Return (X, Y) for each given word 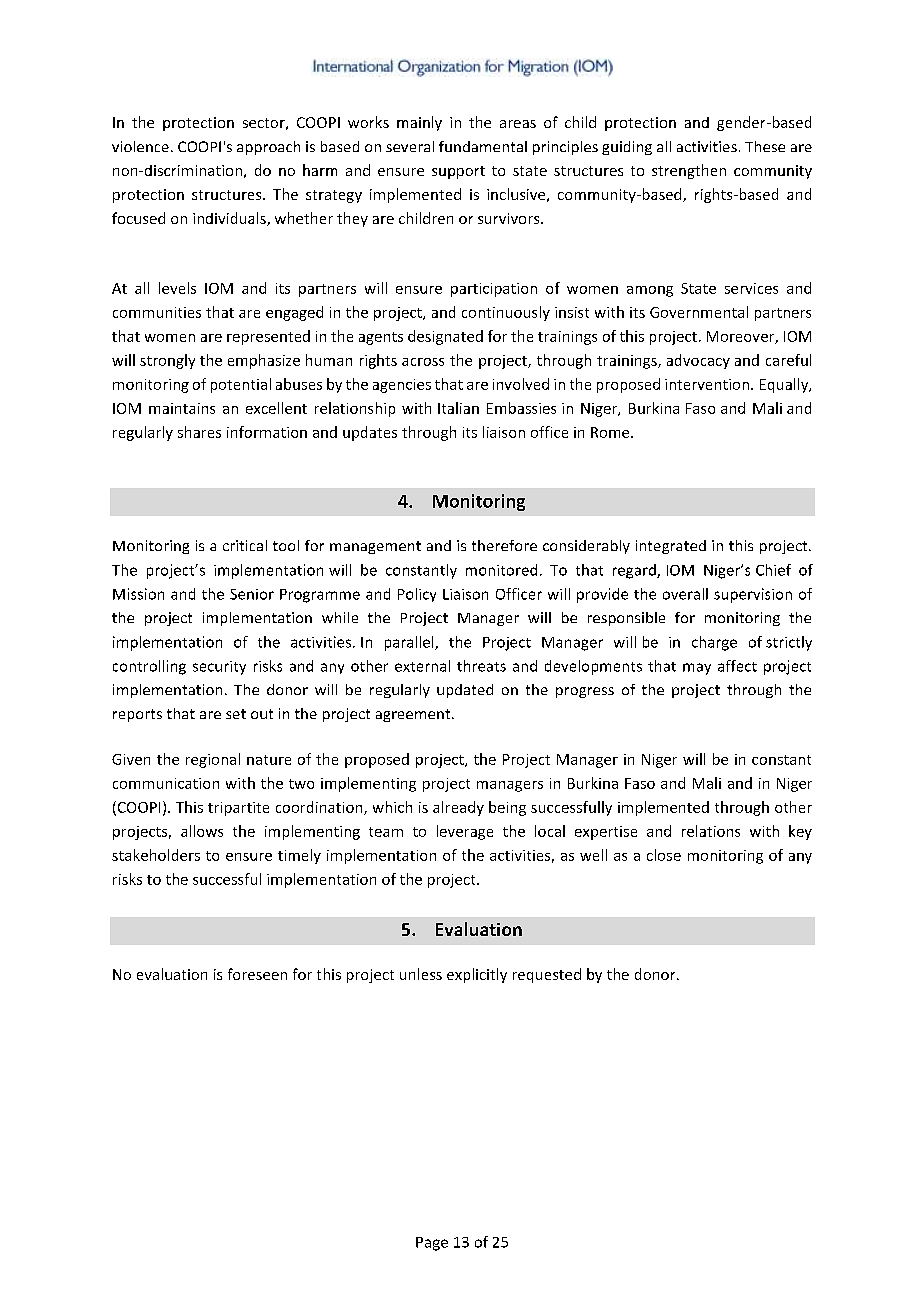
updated (465, 691)
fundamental (483, 146)
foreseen (257, 974)
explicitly (477, 975)
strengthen (689, 171)
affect (737, 666)
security (219, 668)
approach (268, 148)
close (664, 855)
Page (432, 1244)
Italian (458, 408)
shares (199, 432)
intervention (707, 384)
